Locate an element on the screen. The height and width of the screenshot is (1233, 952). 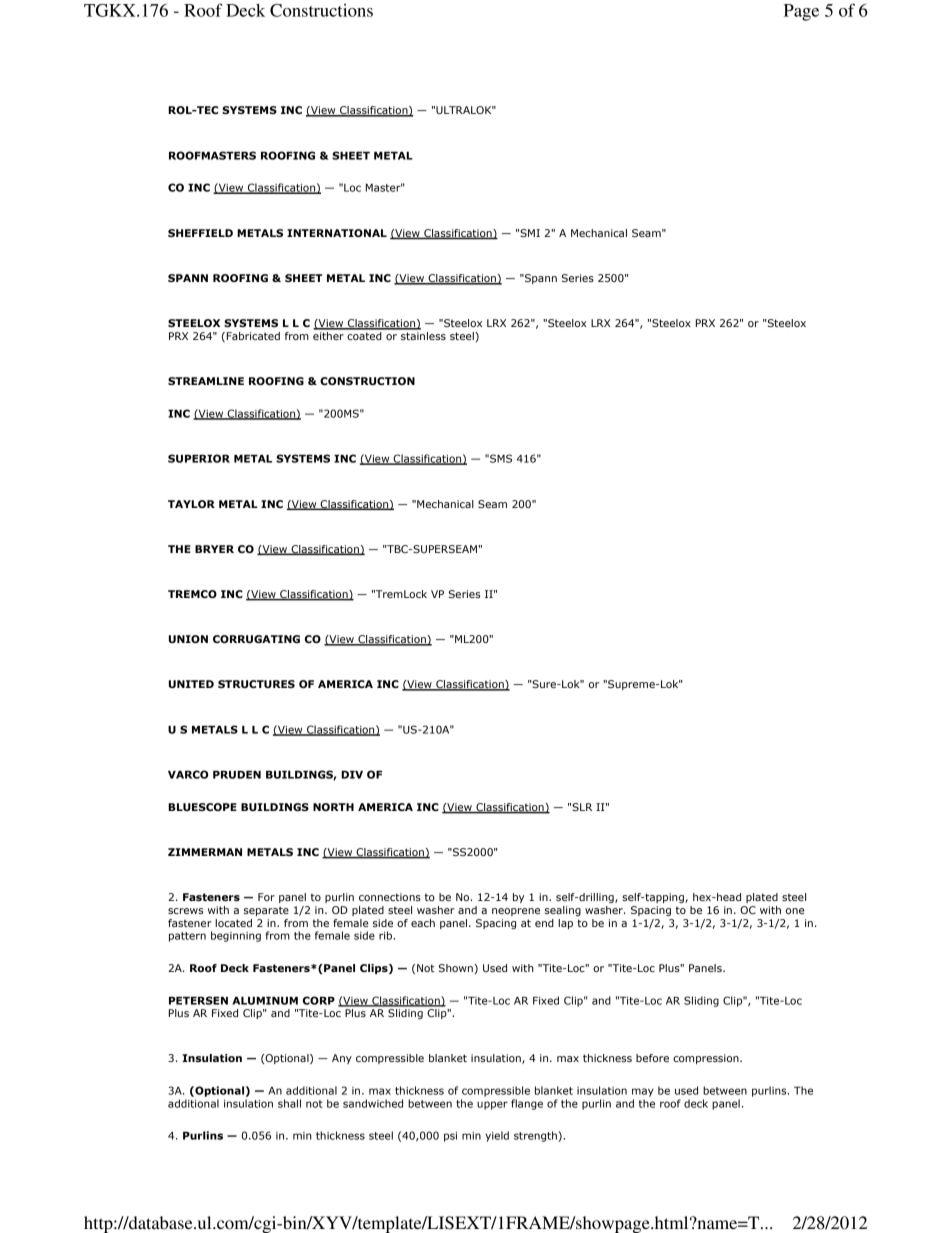
INTERNATIONAL is located at coordinates (337, 233).
